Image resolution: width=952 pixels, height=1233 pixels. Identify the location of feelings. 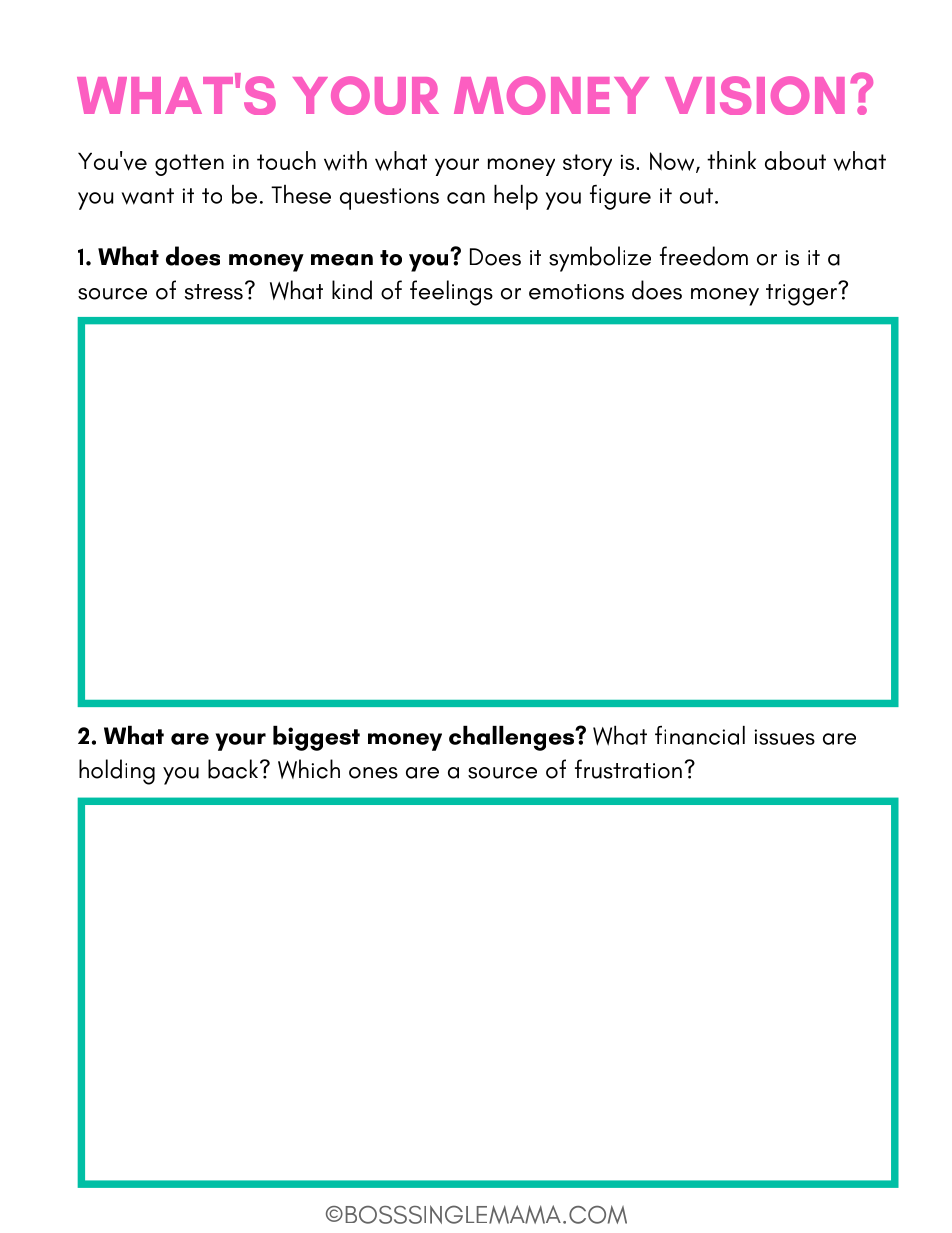
(451, 293).
